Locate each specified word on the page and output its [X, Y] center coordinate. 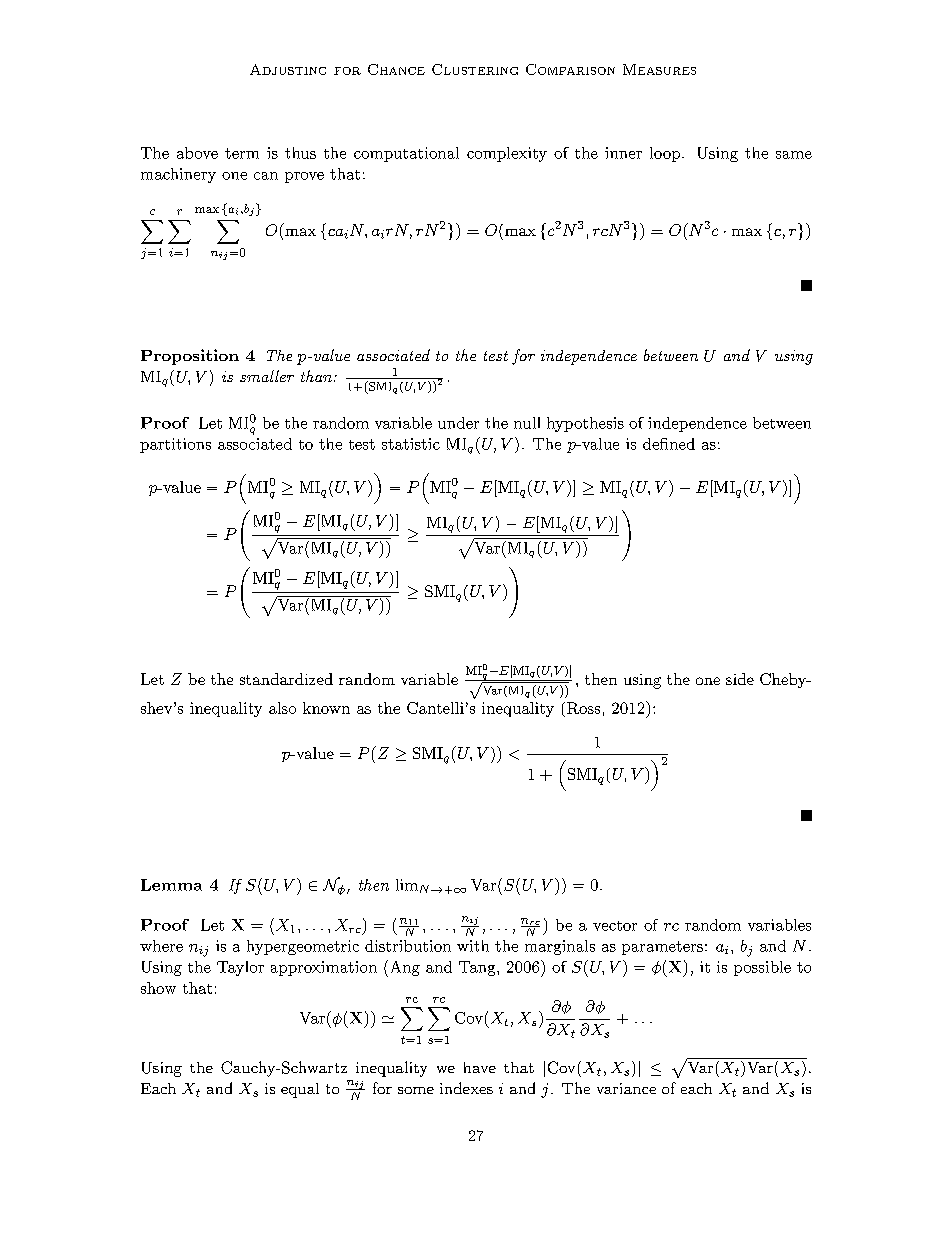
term [242, 153]
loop [665, 154]
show [158, 988]
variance [626, 1088]
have [480, 1067]
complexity [507, 154]
